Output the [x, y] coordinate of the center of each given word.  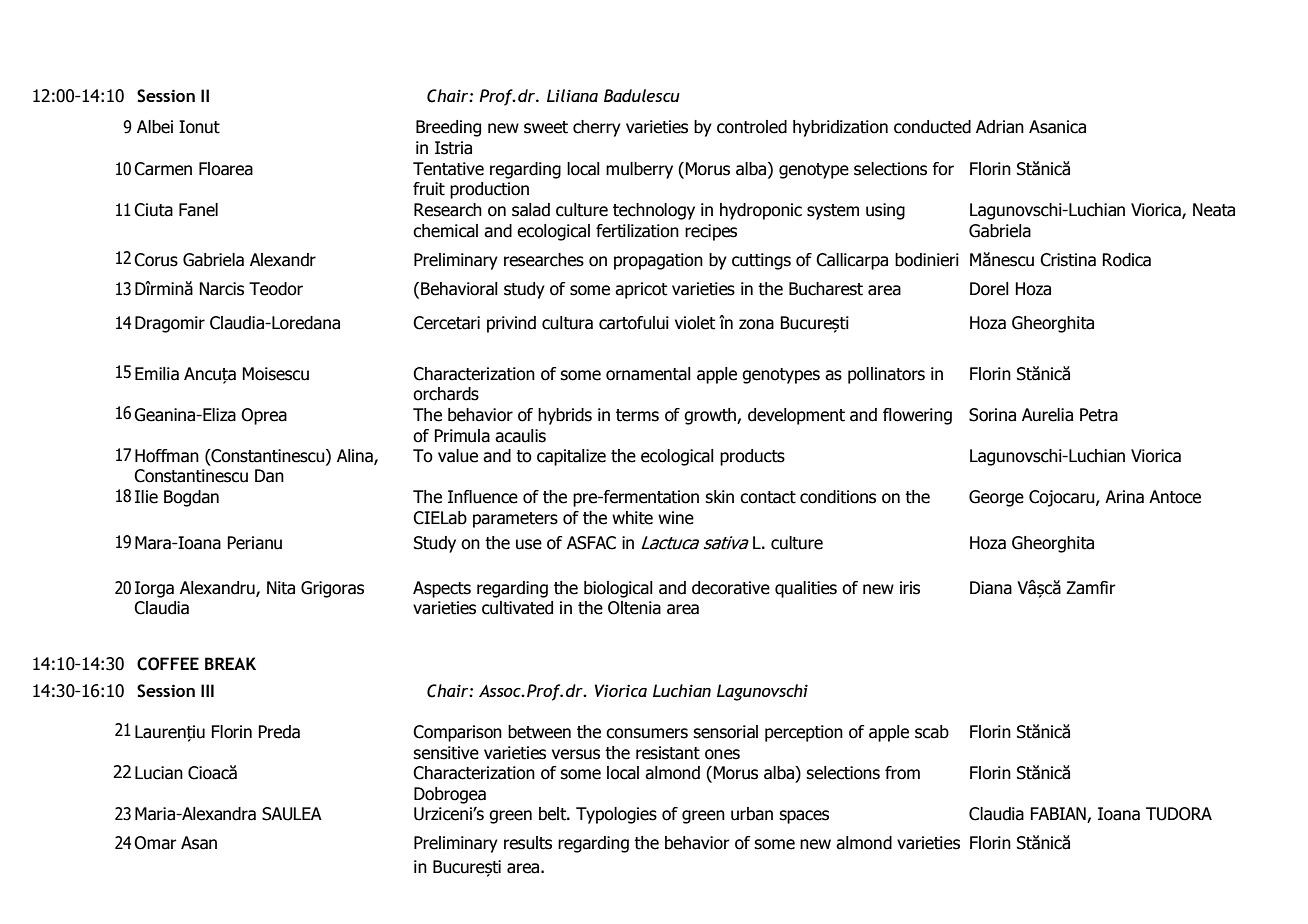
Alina [356, 457]
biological [618, 589]
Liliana [572, 95]
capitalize [571, 457]
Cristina [1068, 260]
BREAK [230, 663]
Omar [155, 843]
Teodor [276, 289]
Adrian [1000, 127]
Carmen [163, 169]
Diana [991, 588]
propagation [658, 261]
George [996, 498]
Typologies [616, 815]
